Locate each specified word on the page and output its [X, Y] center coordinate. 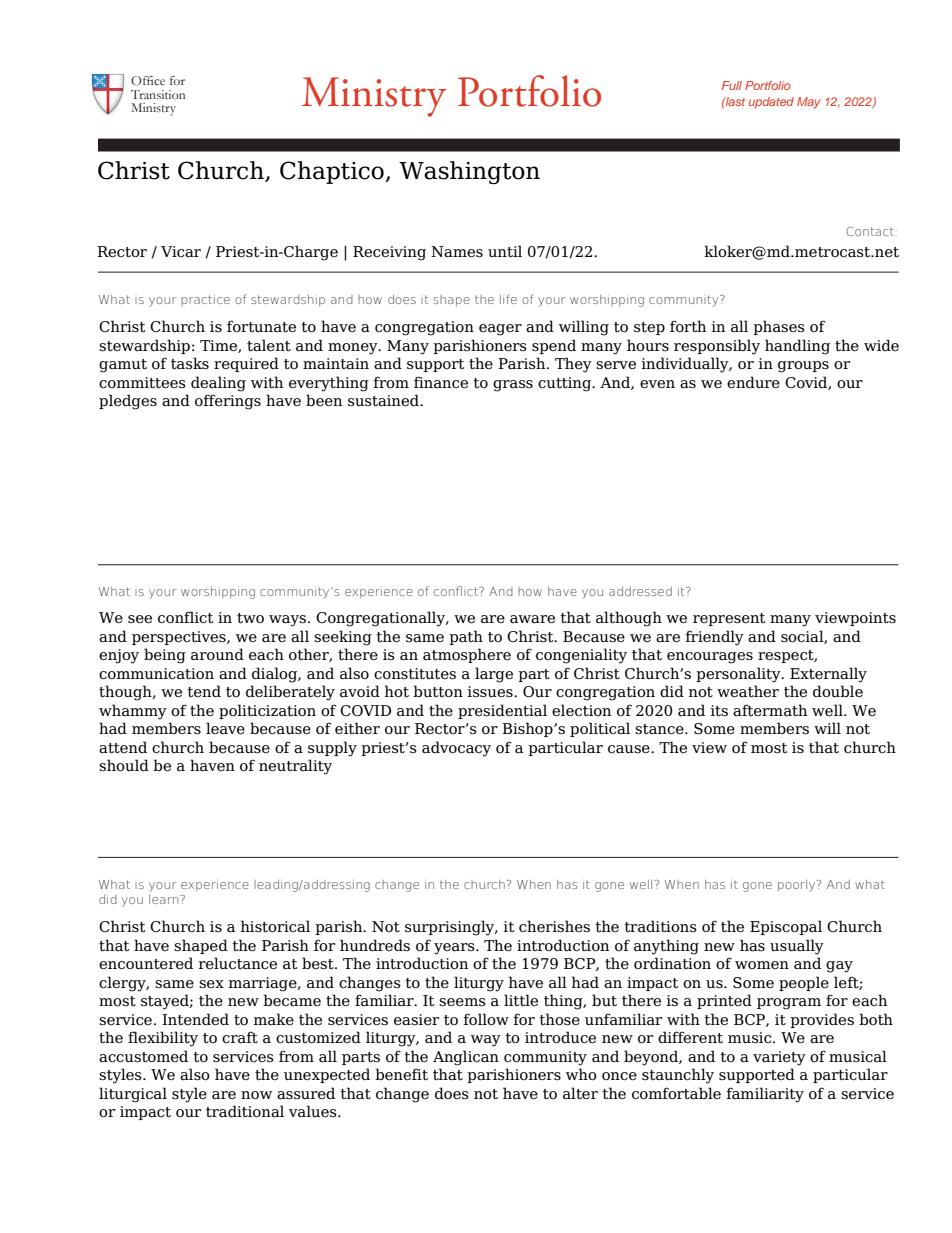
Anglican [466, 1058]
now [256, 1095]
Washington [469, 173]
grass [513, 386]
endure [753, 382]
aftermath [770, 710]
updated [771, 103]
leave [225, 728]
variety [779, 1058]
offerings [228, 402]
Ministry [374, 97]
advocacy [456, 749]
